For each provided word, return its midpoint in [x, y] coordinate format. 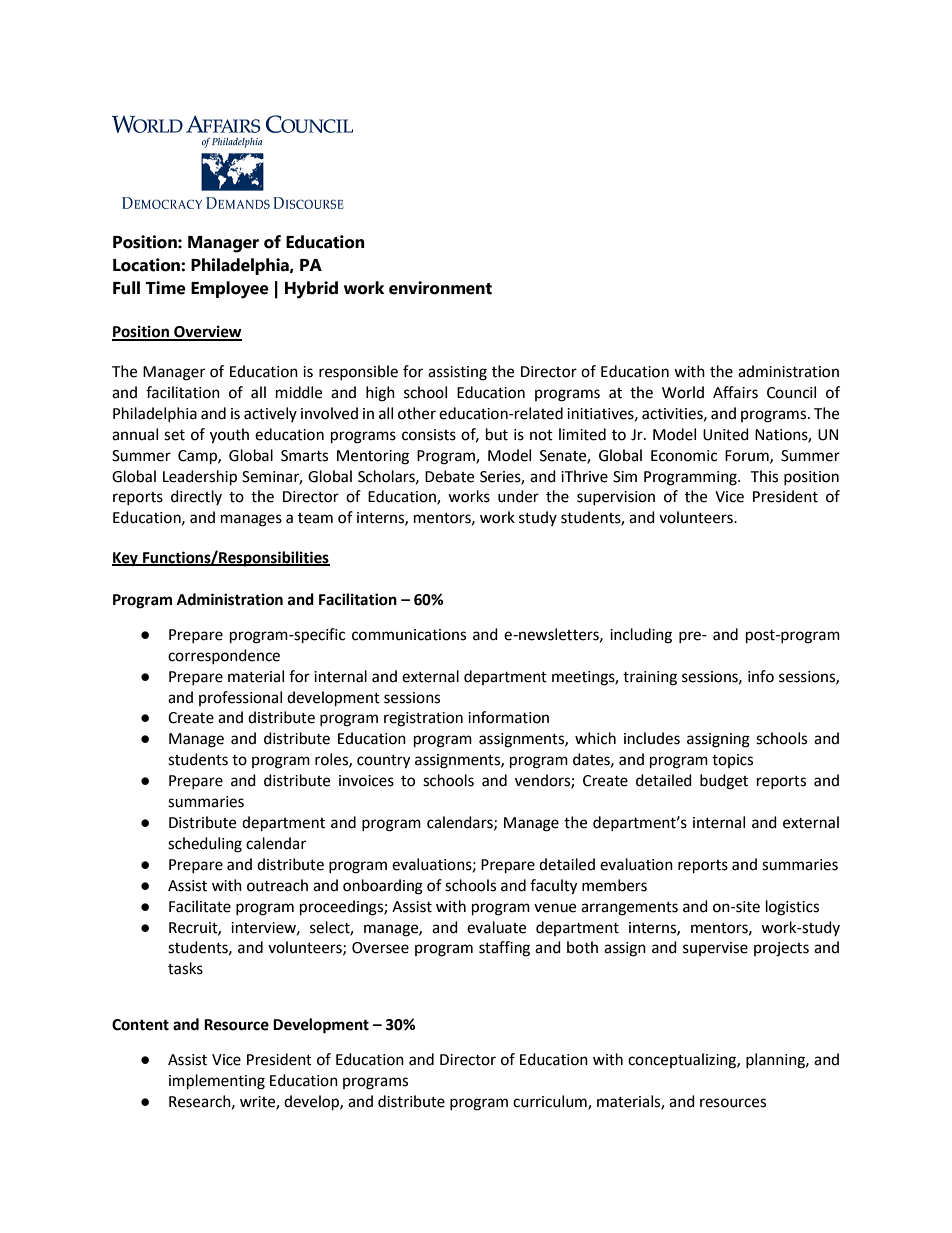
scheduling [205, 845]
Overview [207, 332]
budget [724, 782]
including [641, 636]
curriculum [551, 1102]
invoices [366, 781]
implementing [217, 1082]
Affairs [735, 392]
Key [126, 559]
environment [440, 288]
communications [409, 635]
